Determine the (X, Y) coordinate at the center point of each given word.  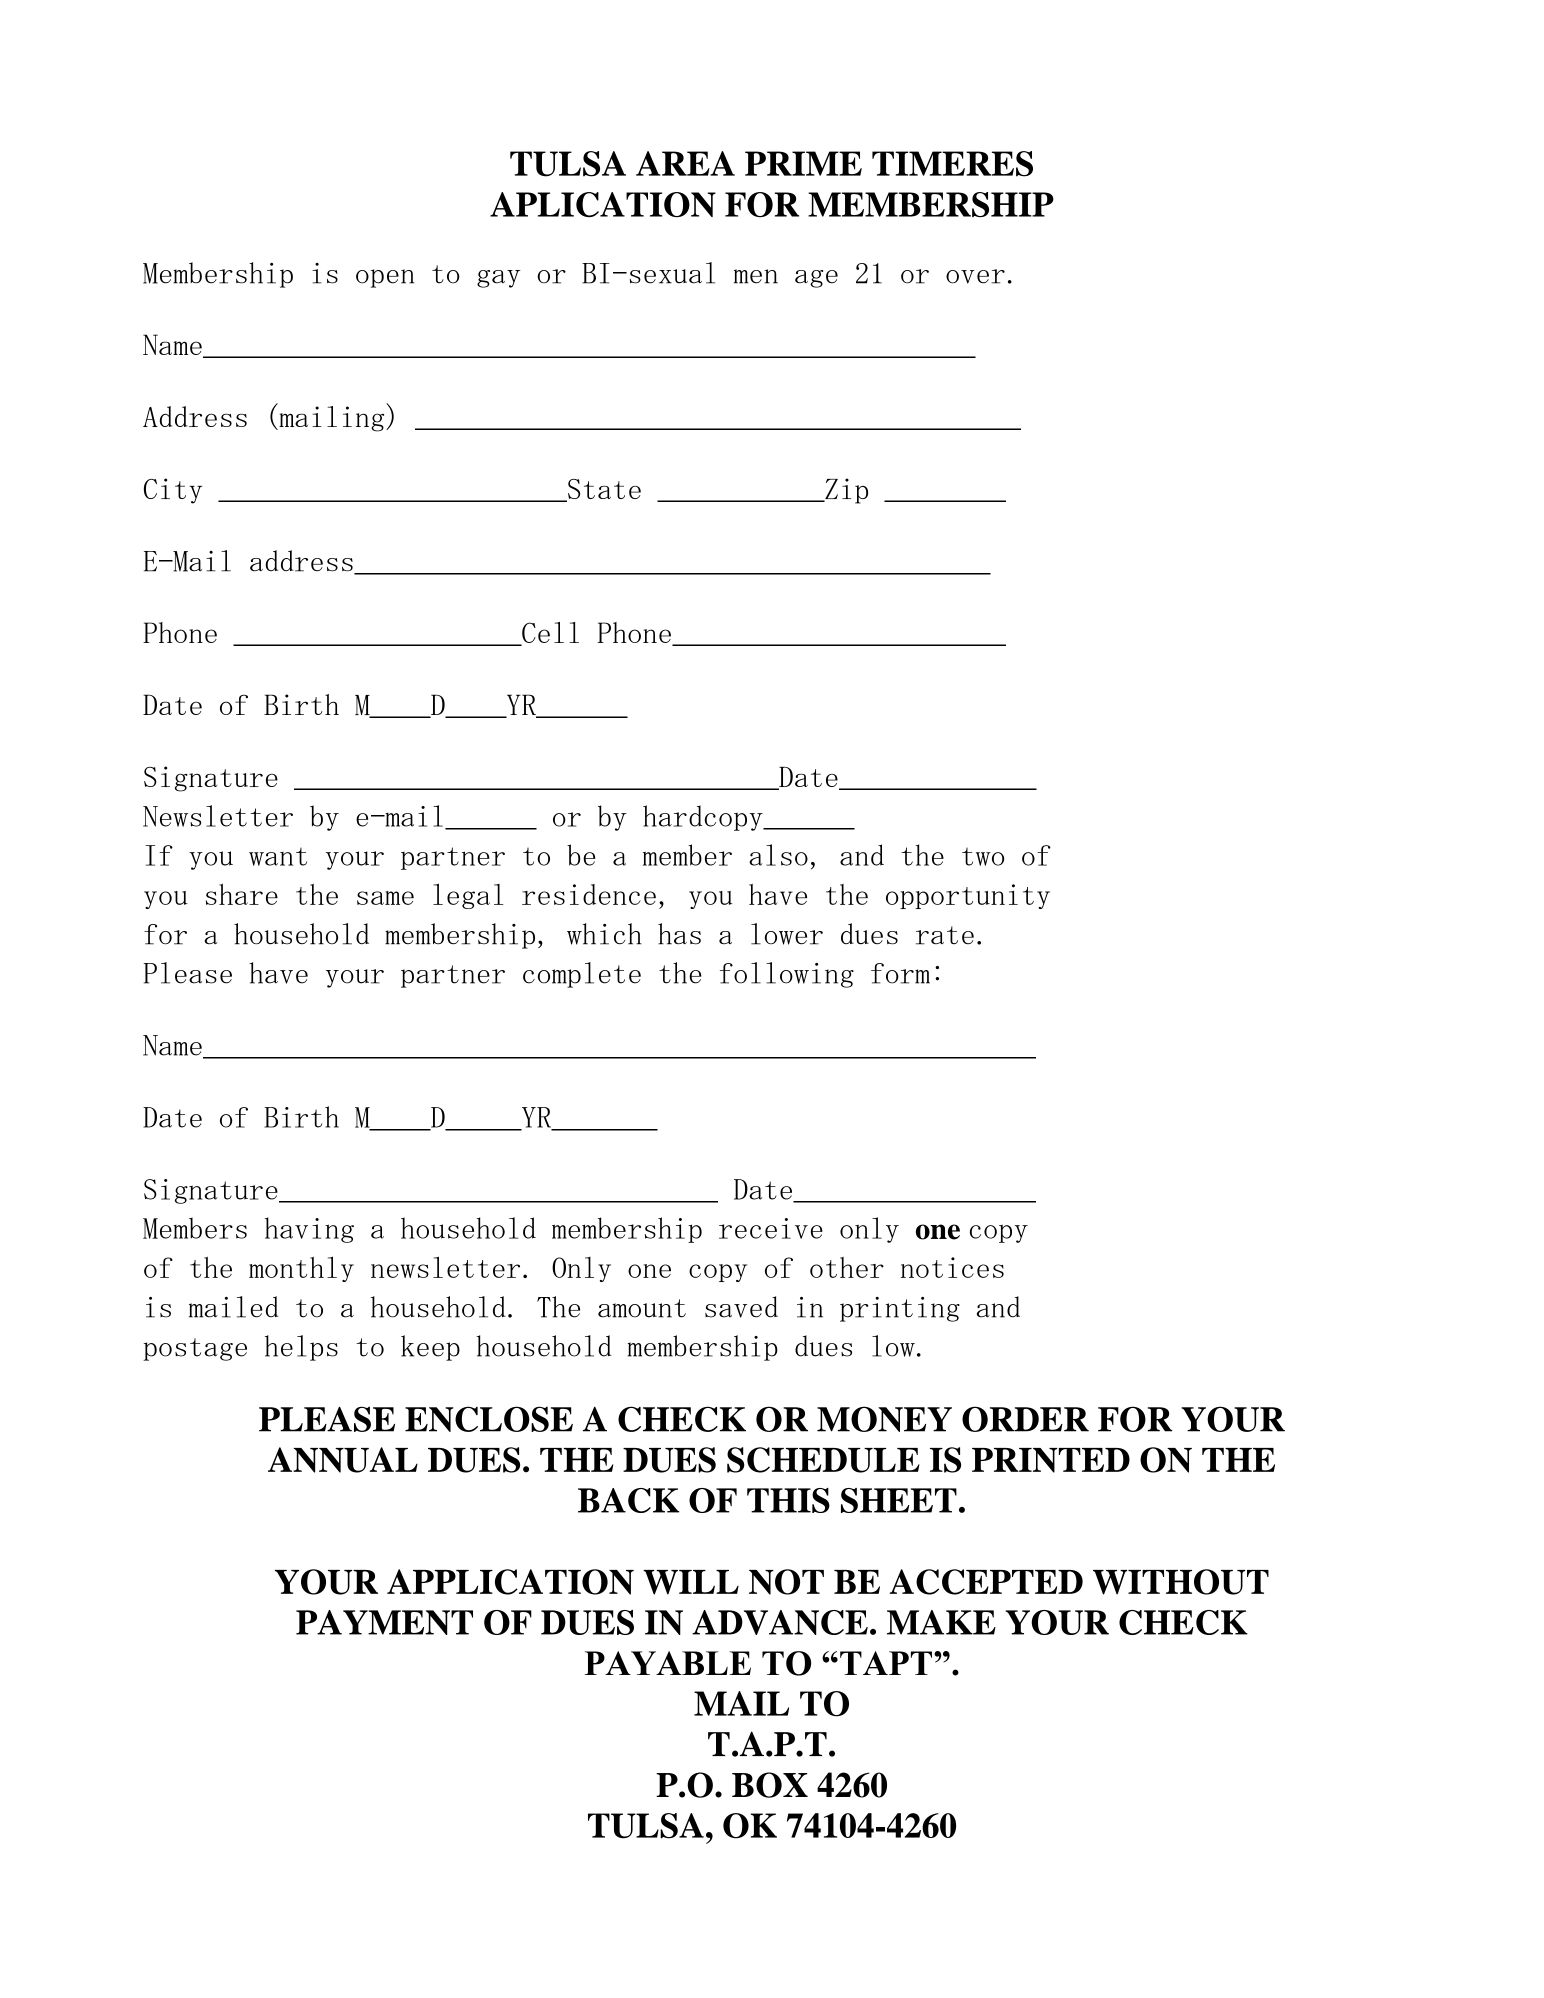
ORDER (1025, 1419)
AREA (685, 163)
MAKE (941, 1622)
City (173, 491)
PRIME (803, 163)
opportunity (968, 896)
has (679, 934)
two (983, 857)
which (604, 934)
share (242, 894)
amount (642, 1308)
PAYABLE (668, 1663)
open (385, 278)
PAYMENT (384, 1622)
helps (301, 1348)
